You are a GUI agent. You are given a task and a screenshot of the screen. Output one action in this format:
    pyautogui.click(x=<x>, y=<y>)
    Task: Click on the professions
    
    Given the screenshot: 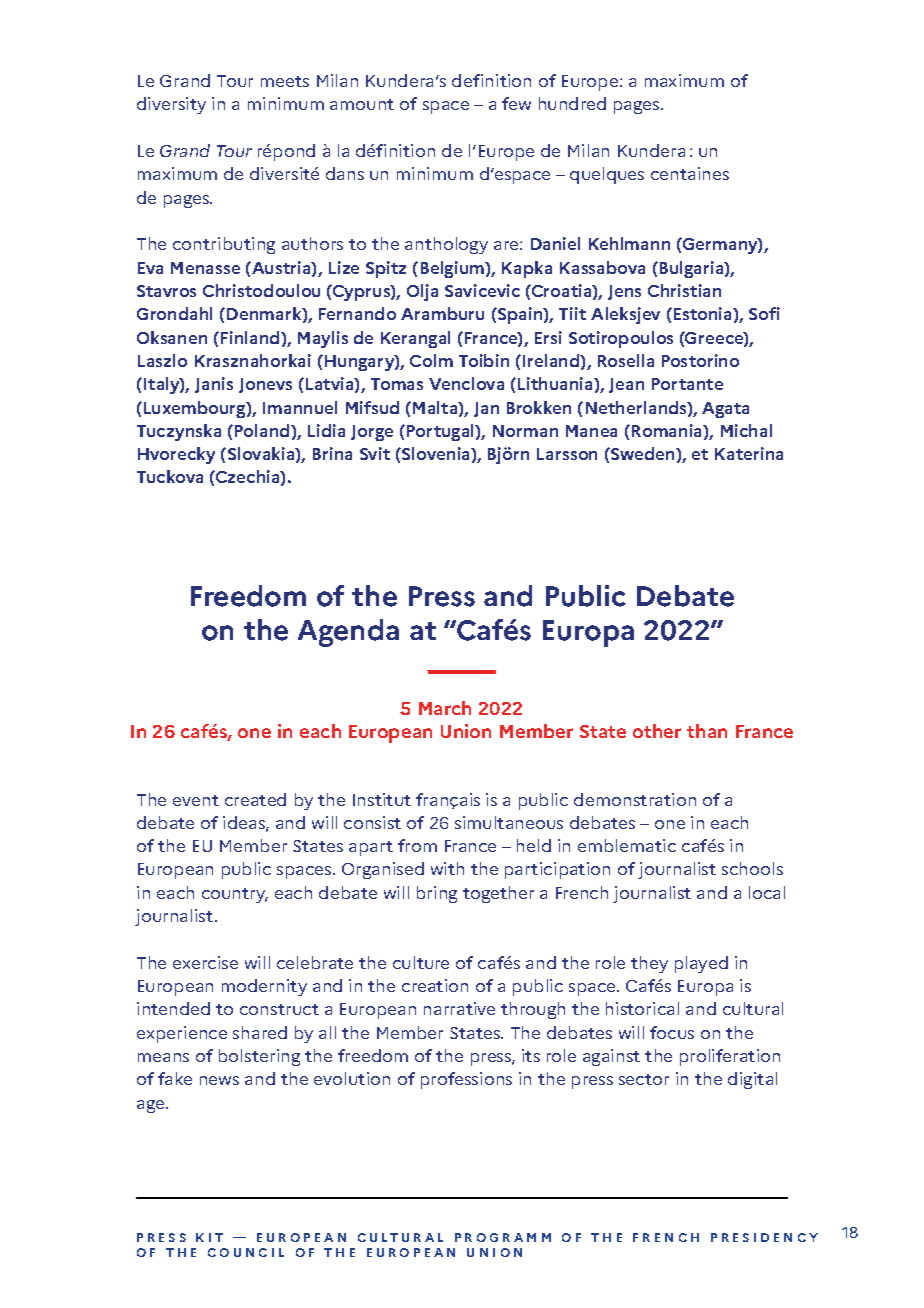 What is the action you would take?
    pyautogui.click(x=466, y=1080)
